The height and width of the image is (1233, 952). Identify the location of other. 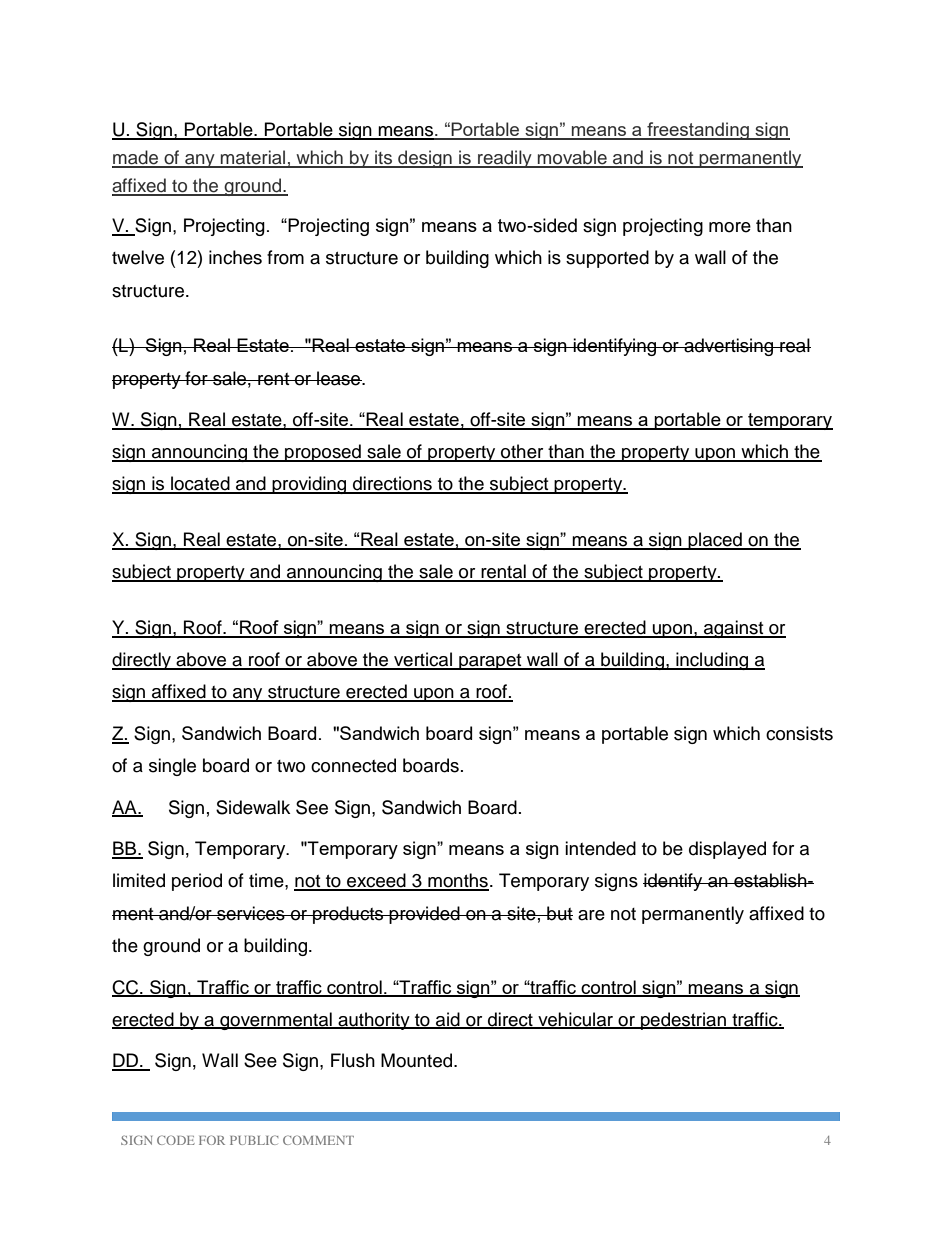
(522, 452).
